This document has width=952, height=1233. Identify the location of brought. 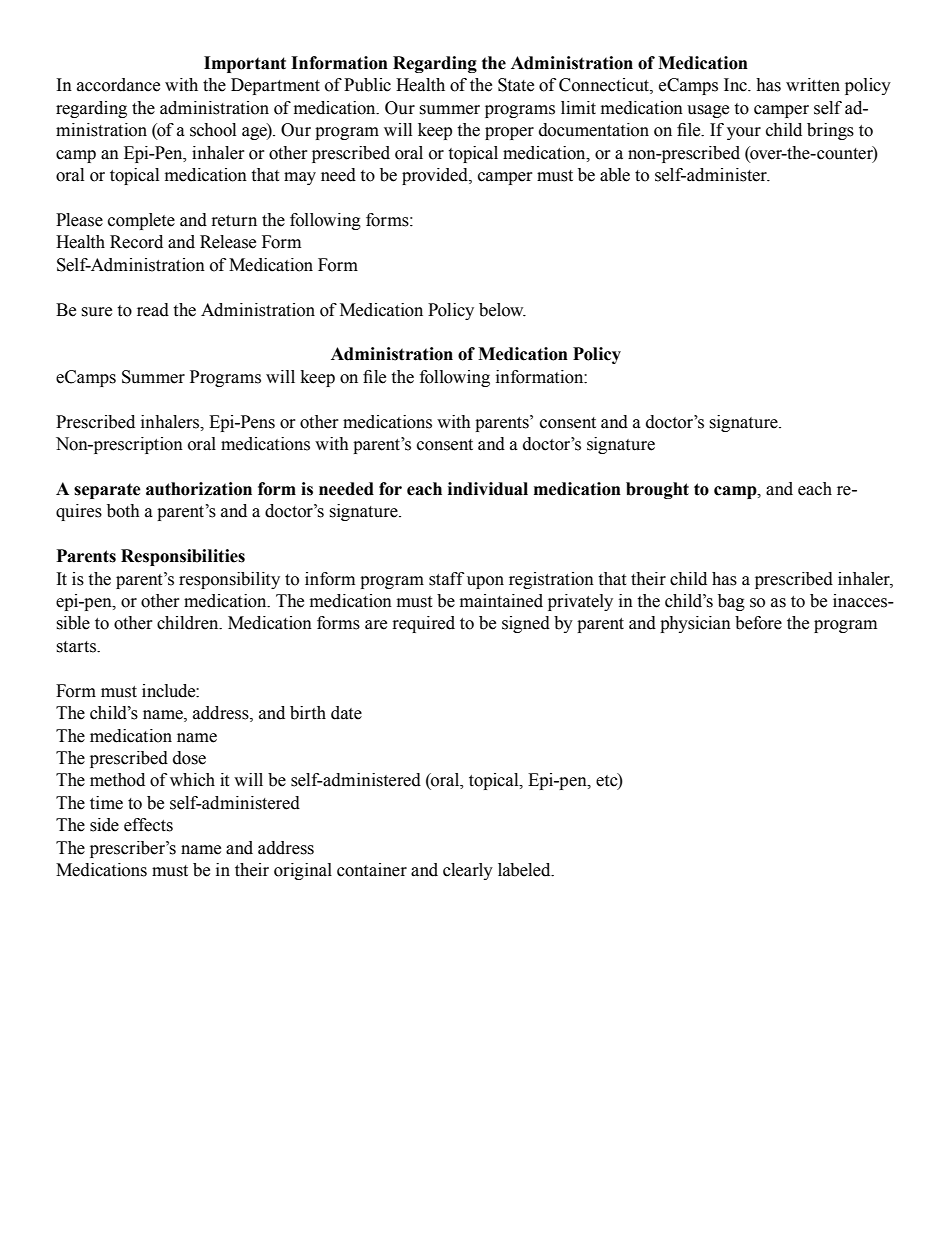
(657, 490).
